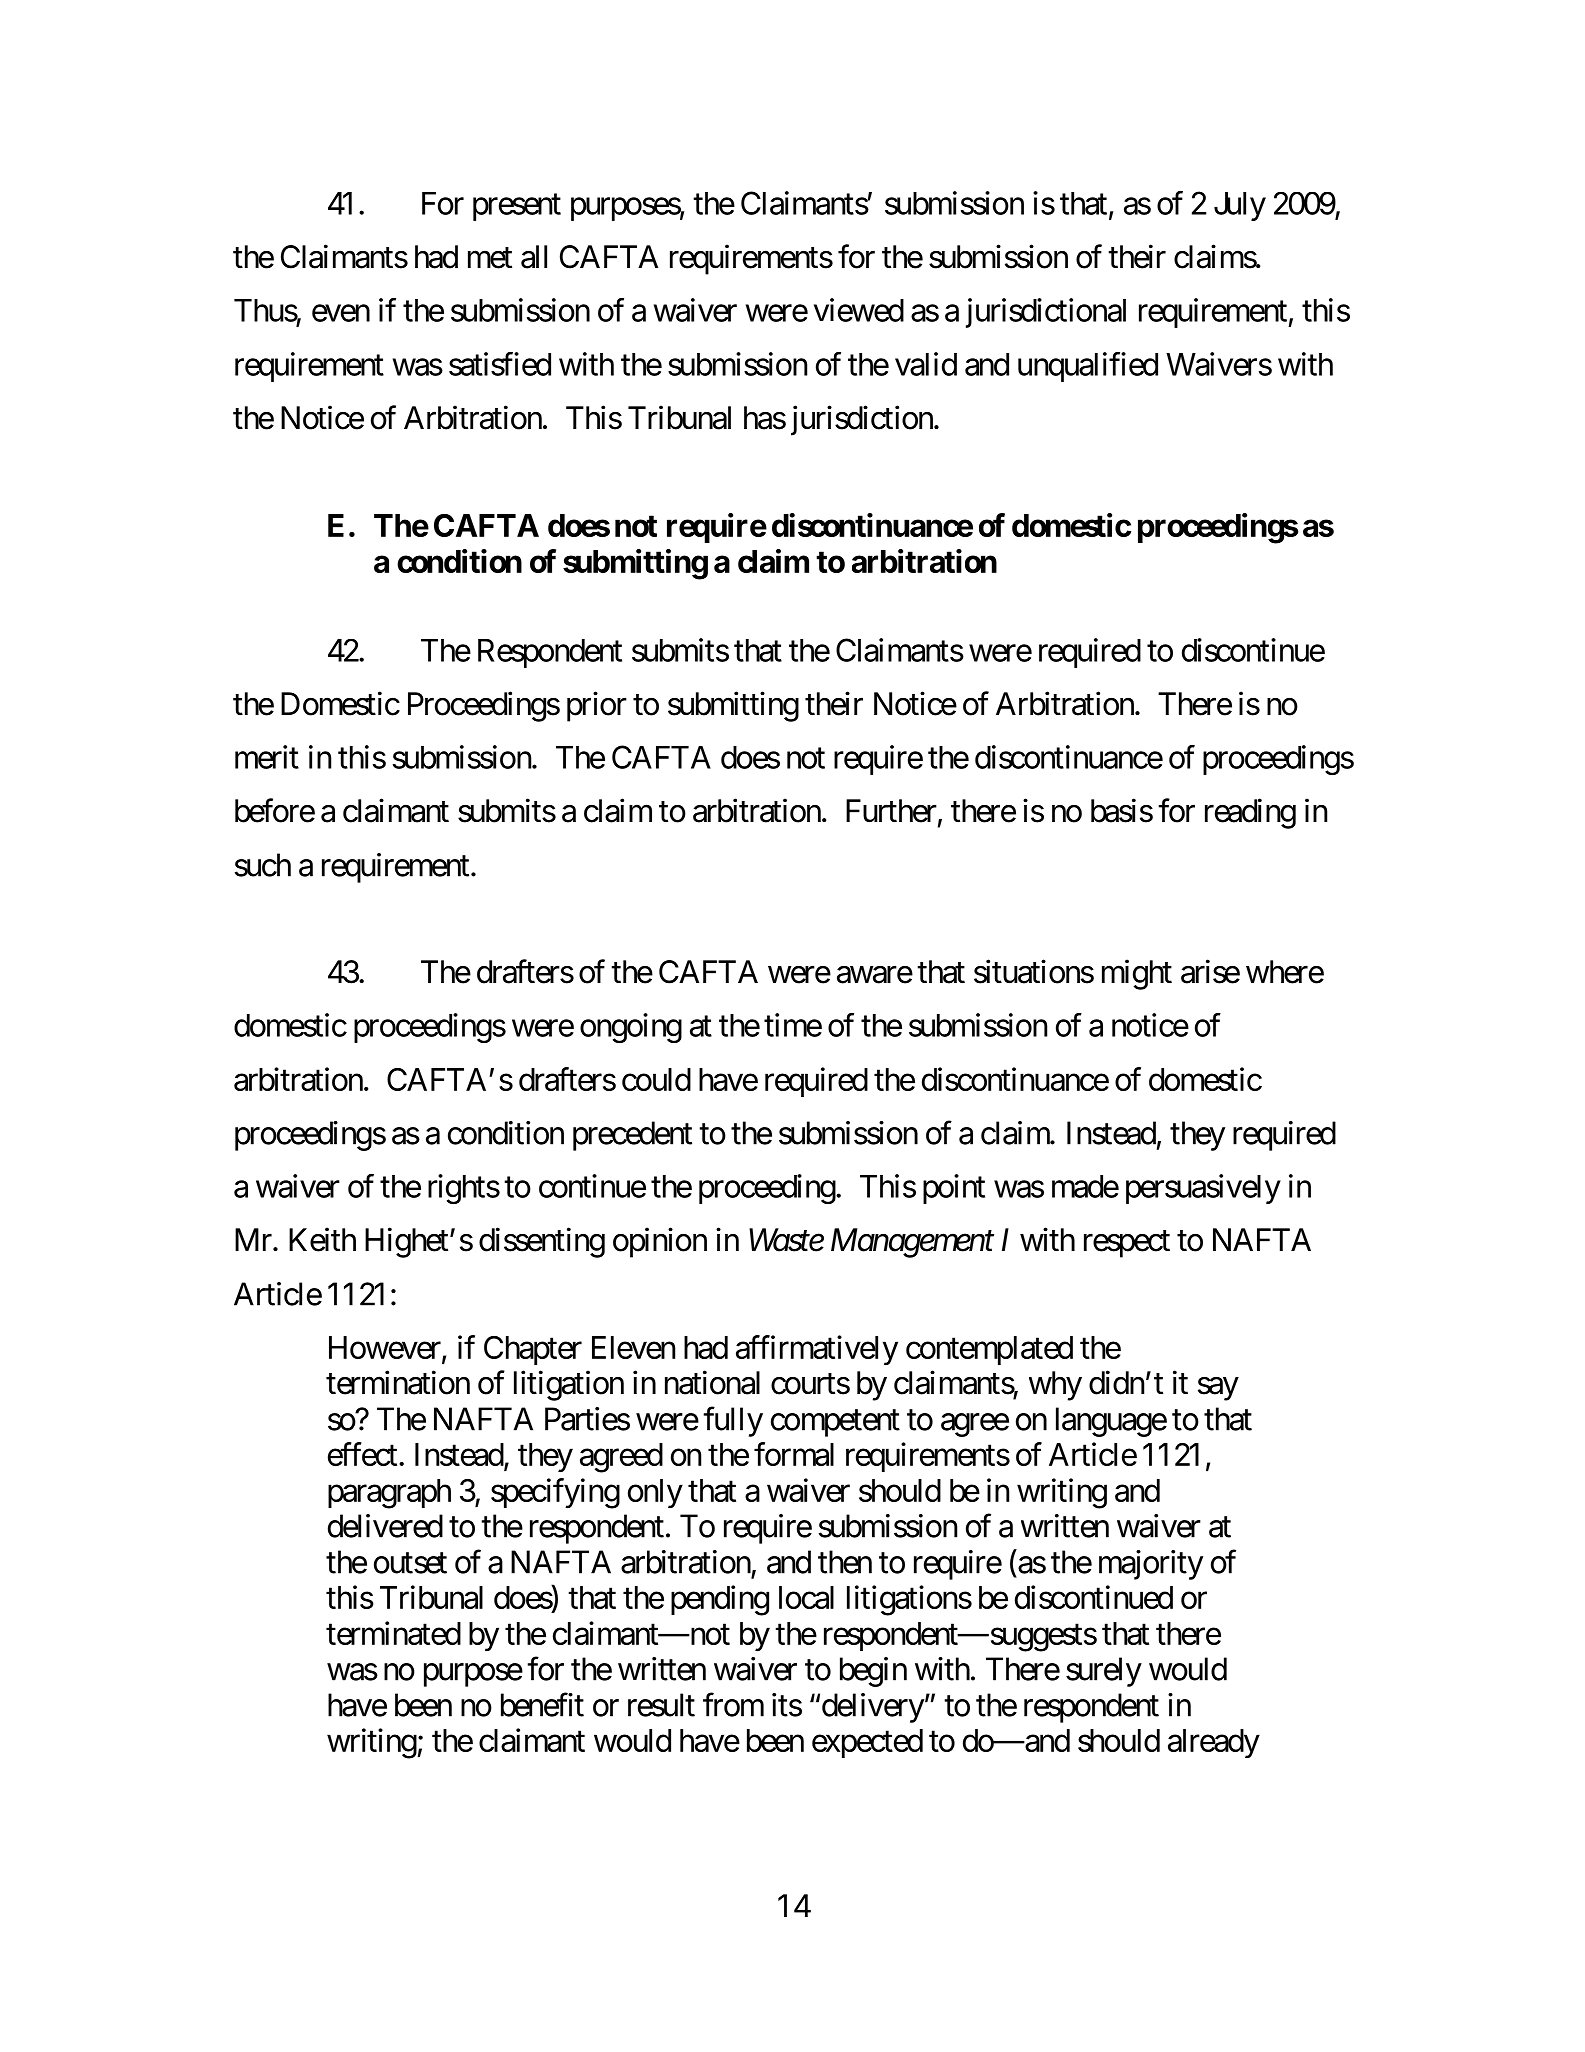 The width and height of the image is (1585, 2052). I want to click on benefit, so click(542, 1705).
